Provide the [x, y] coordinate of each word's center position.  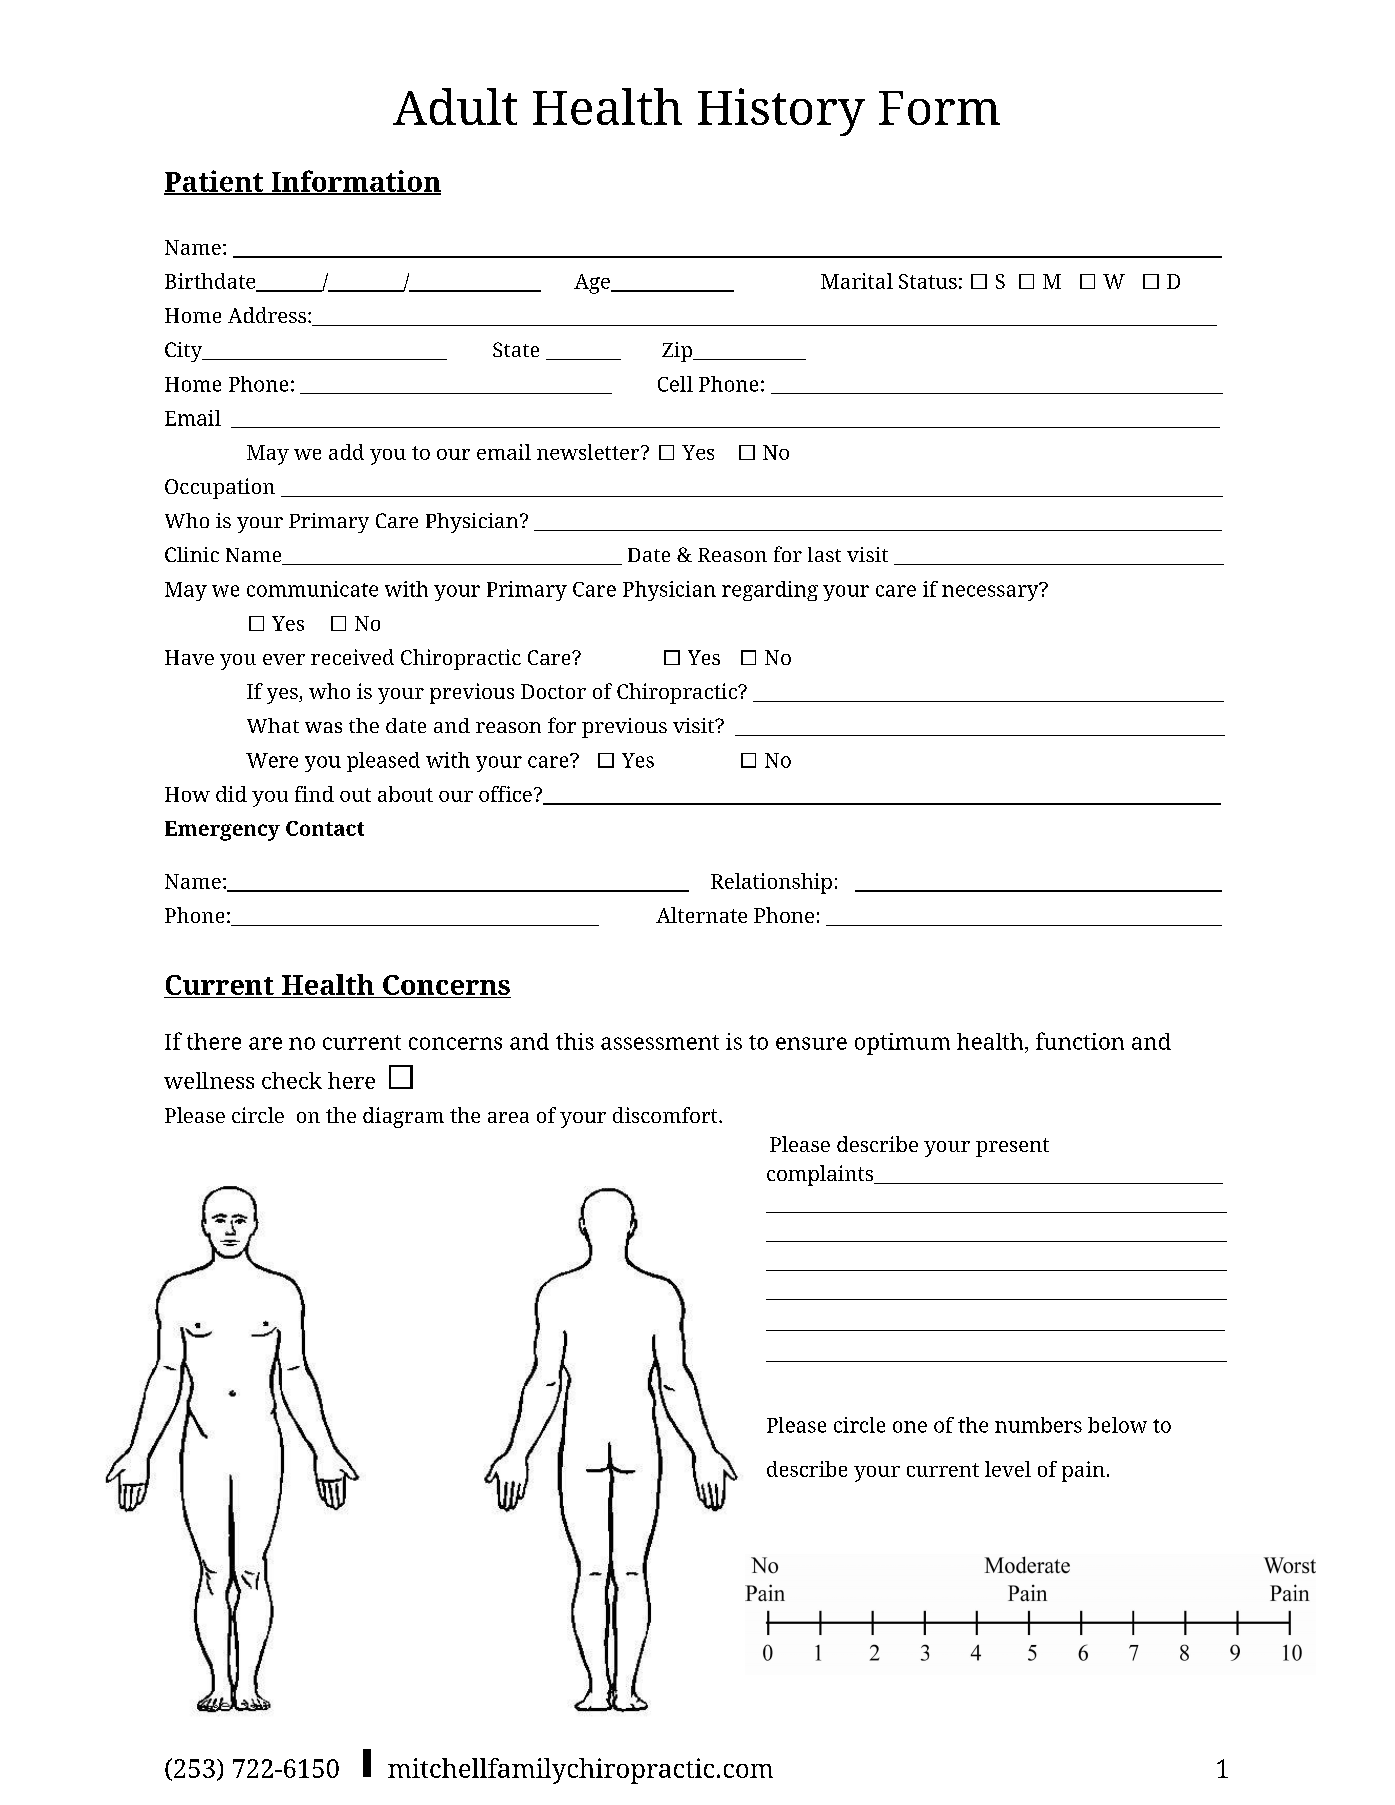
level [1008, 1469]
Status [928, 281]
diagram [403, 1117]
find [314, 794]
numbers [1038, 1425]
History [781, 112]
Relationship [771, 883]
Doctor [553, 691]
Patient [215, 182]
